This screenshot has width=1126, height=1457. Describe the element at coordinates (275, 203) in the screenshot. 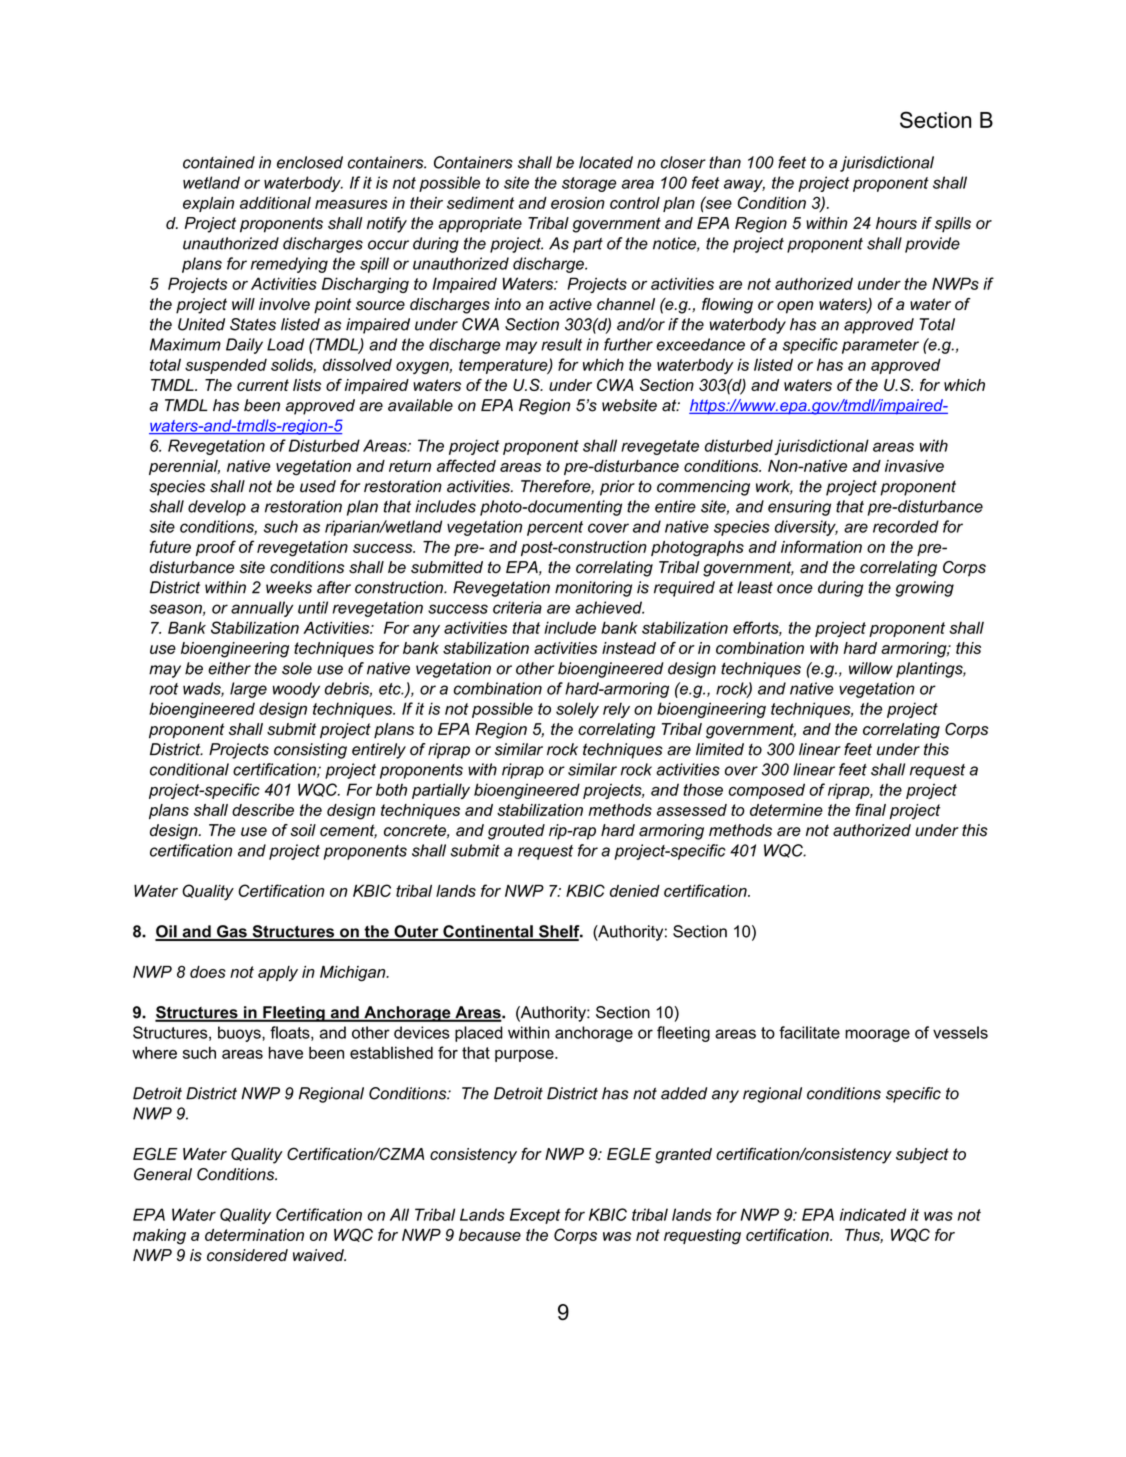

I see `additional` at that location.
